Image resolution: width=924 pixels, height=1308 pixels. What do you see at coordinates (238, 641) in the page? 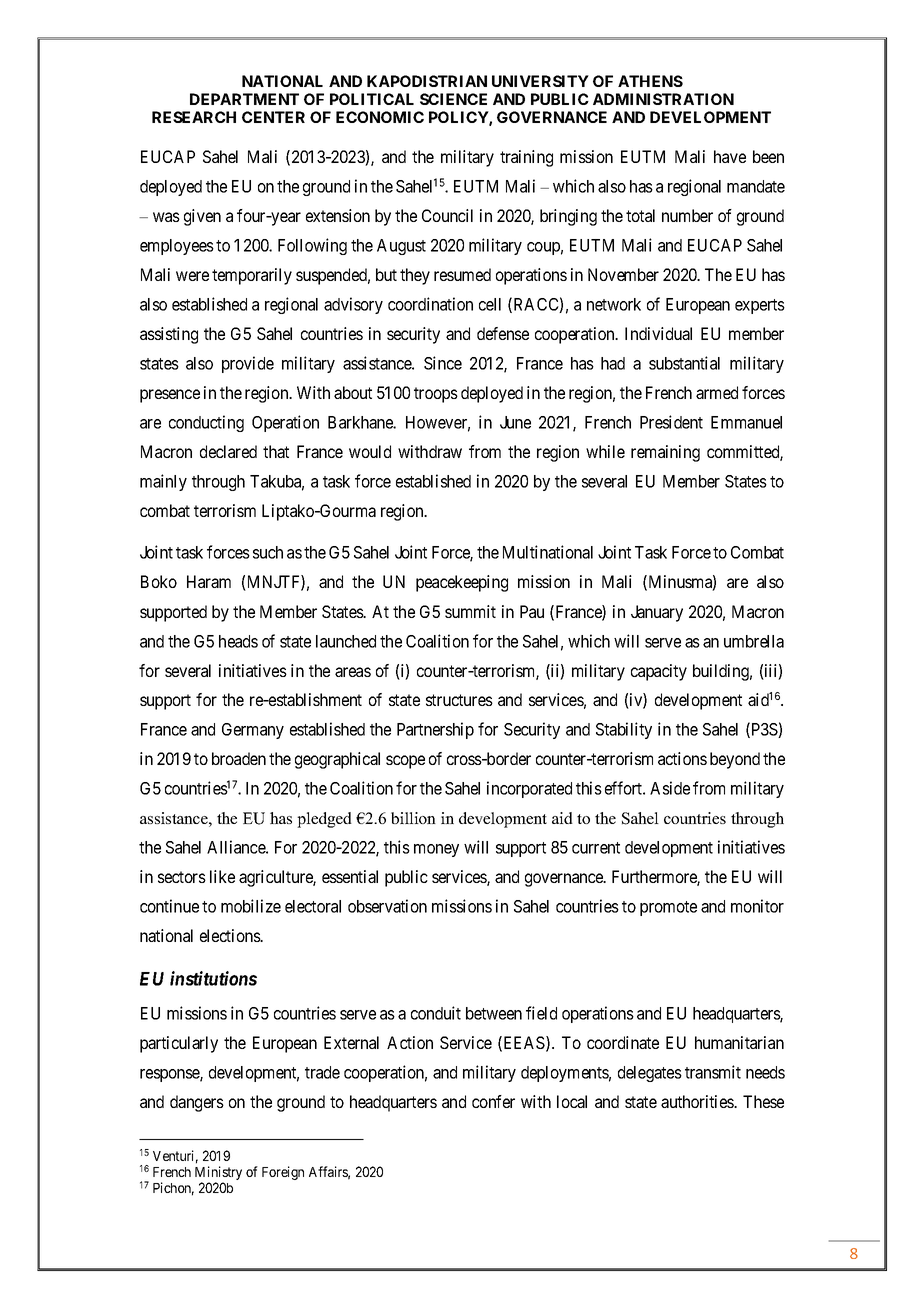
I see `heads` at bounding box center [238, 641].
